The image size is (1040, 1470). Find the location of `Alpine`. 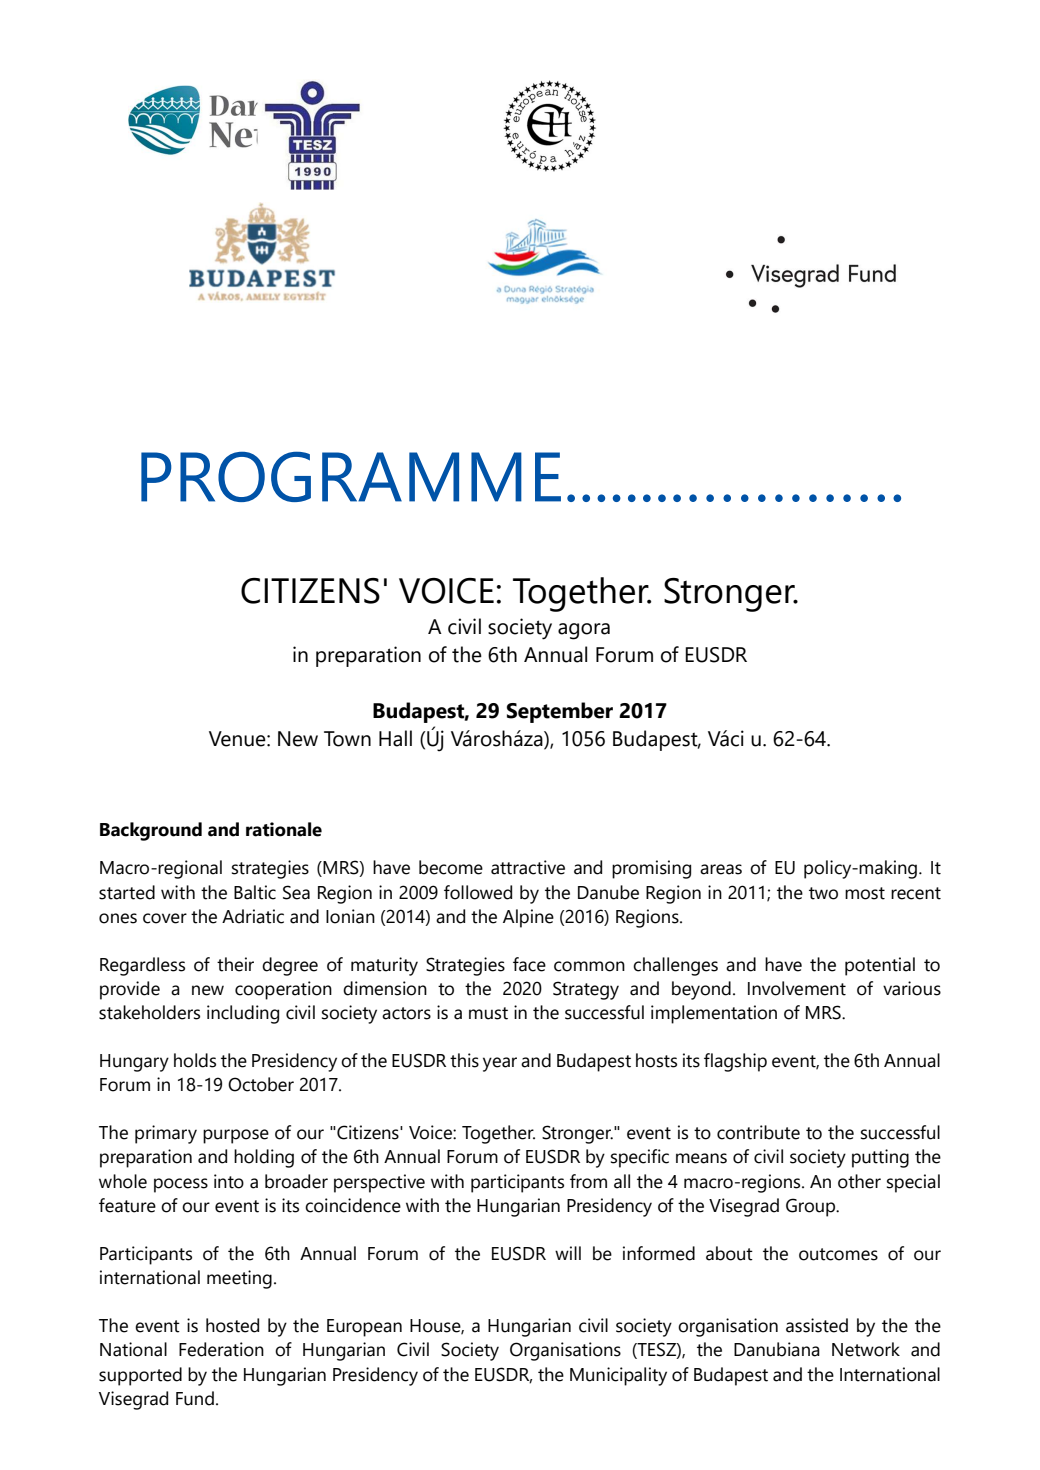

Alpine is located at coordinates (528, 918).
